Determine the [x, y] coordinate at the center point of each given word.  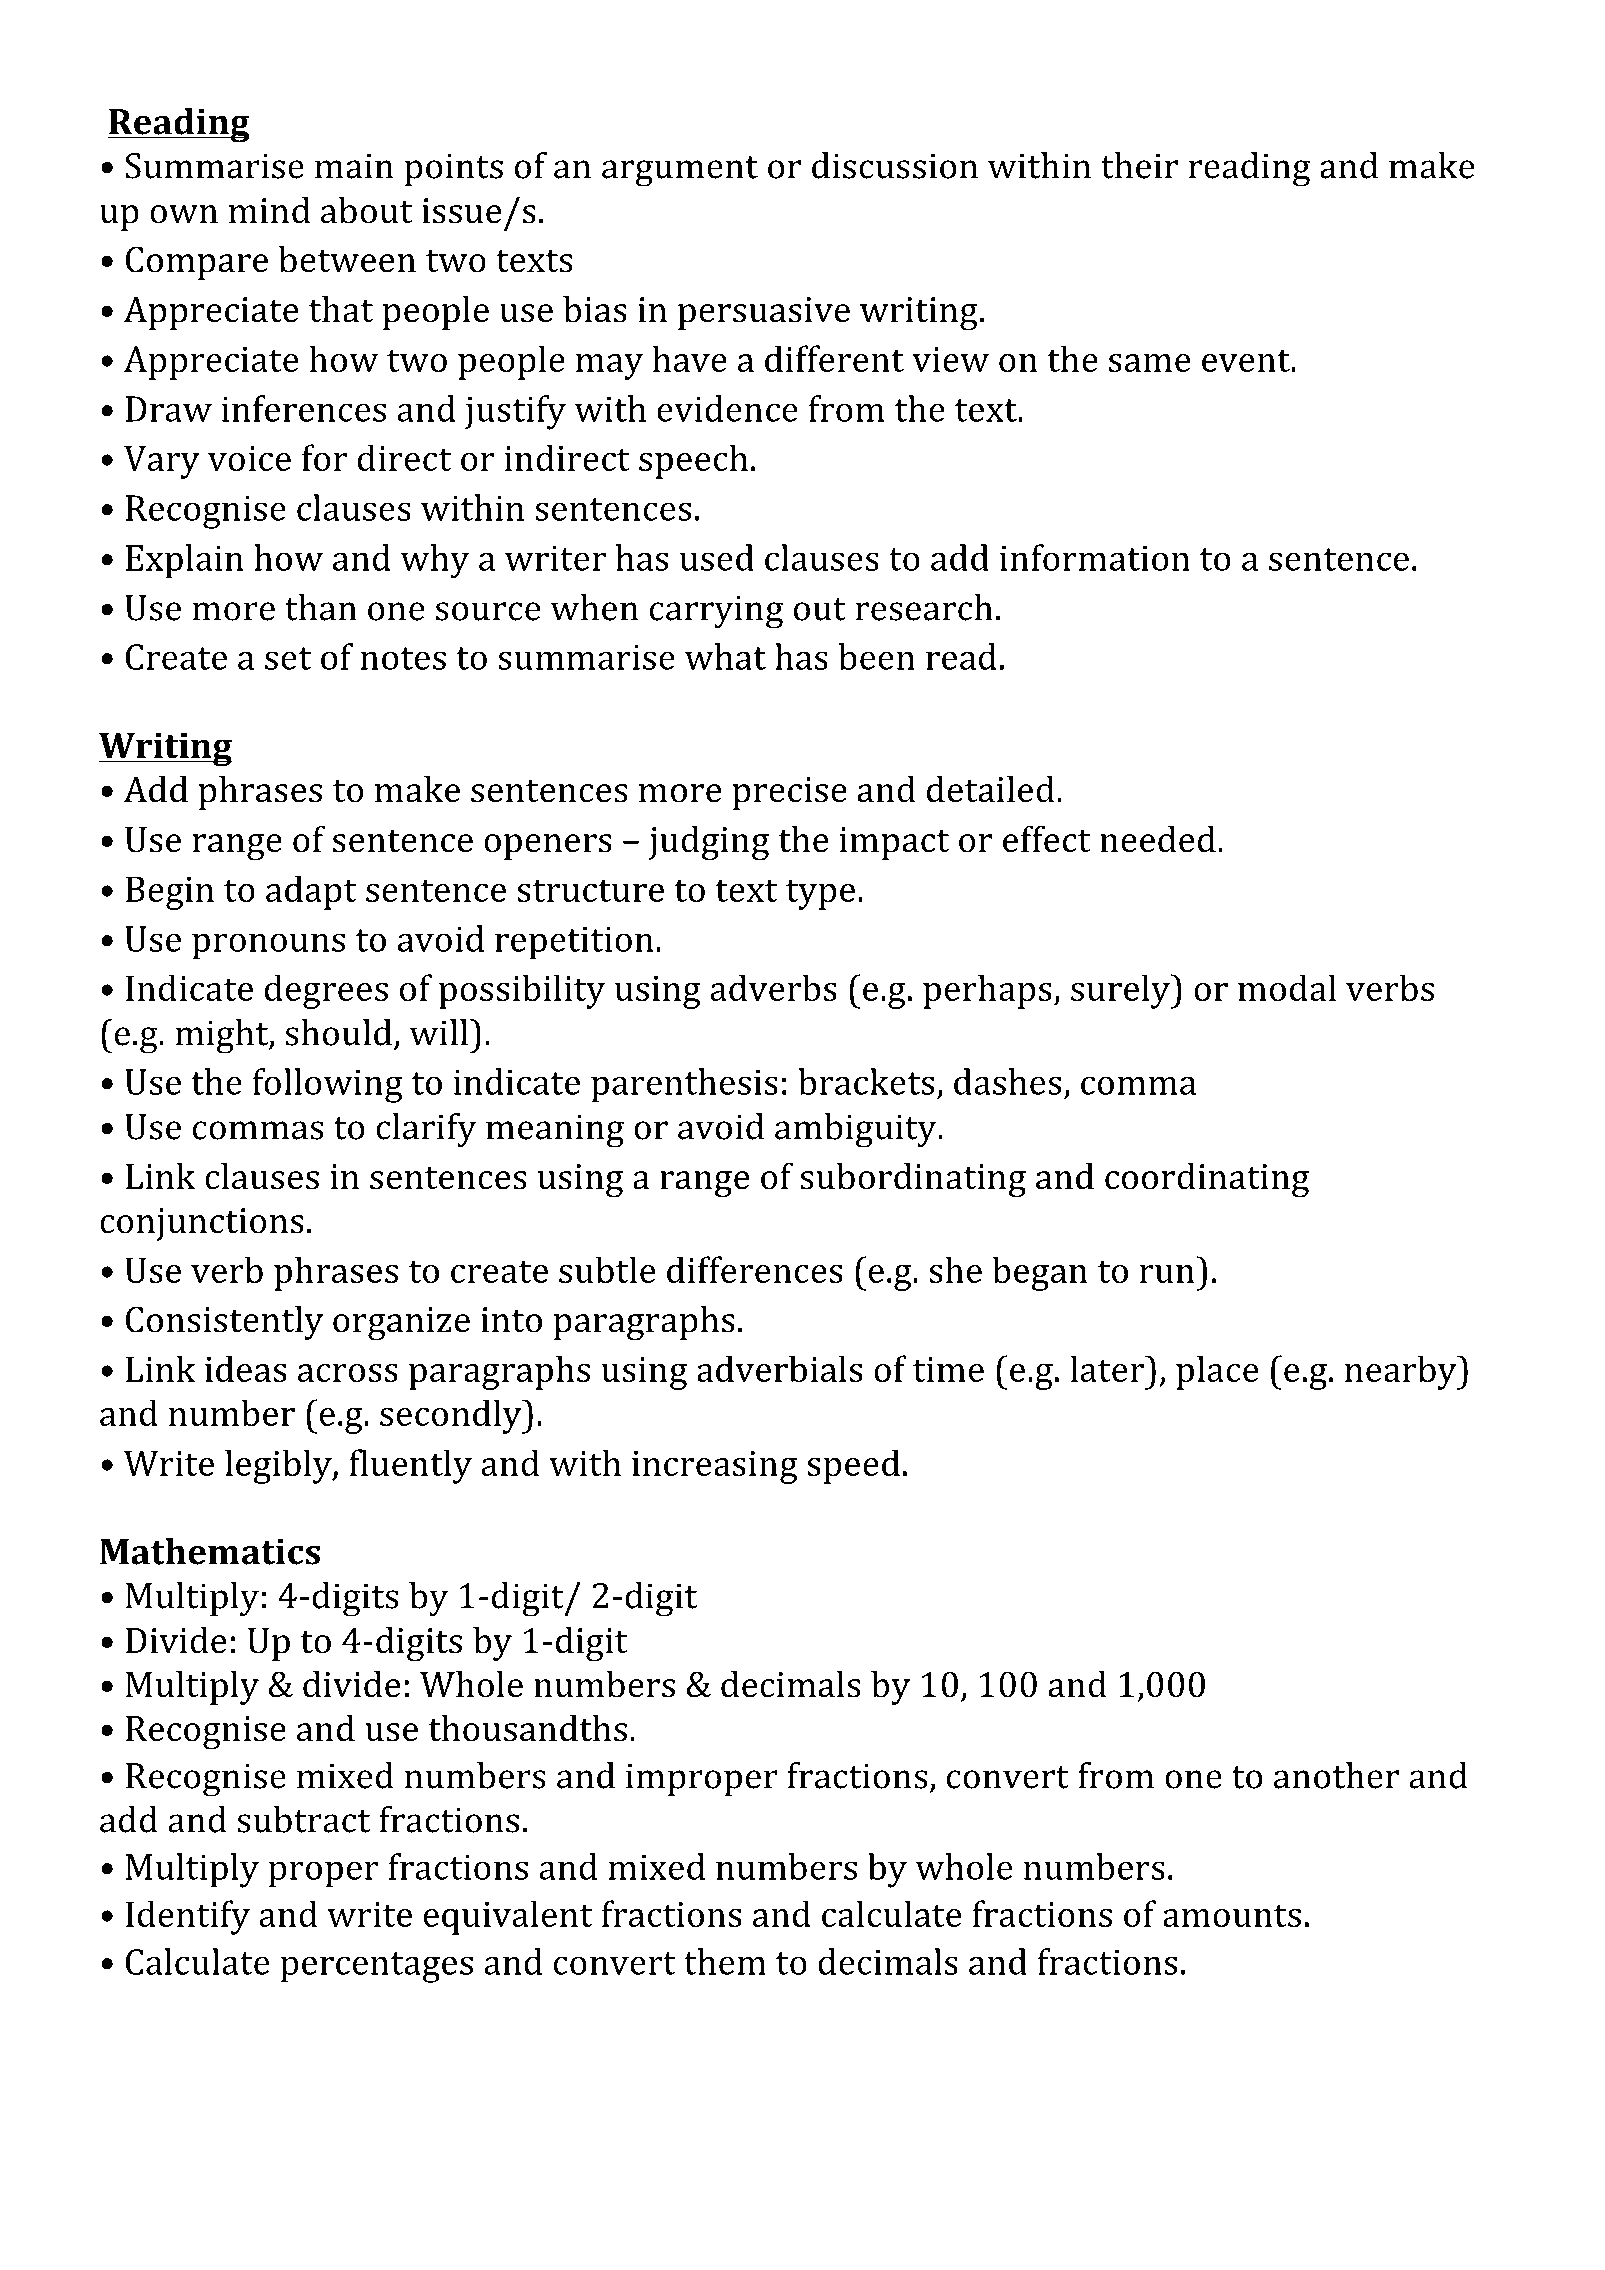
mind [269, 210]
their [1139, 165]
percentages [376, 1967]
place [1217, 1372]
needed [1158, 839]
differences [755, 1269]
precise [789, 793]
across [348, 1373]
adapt [311, 892]
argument [680, 171]
